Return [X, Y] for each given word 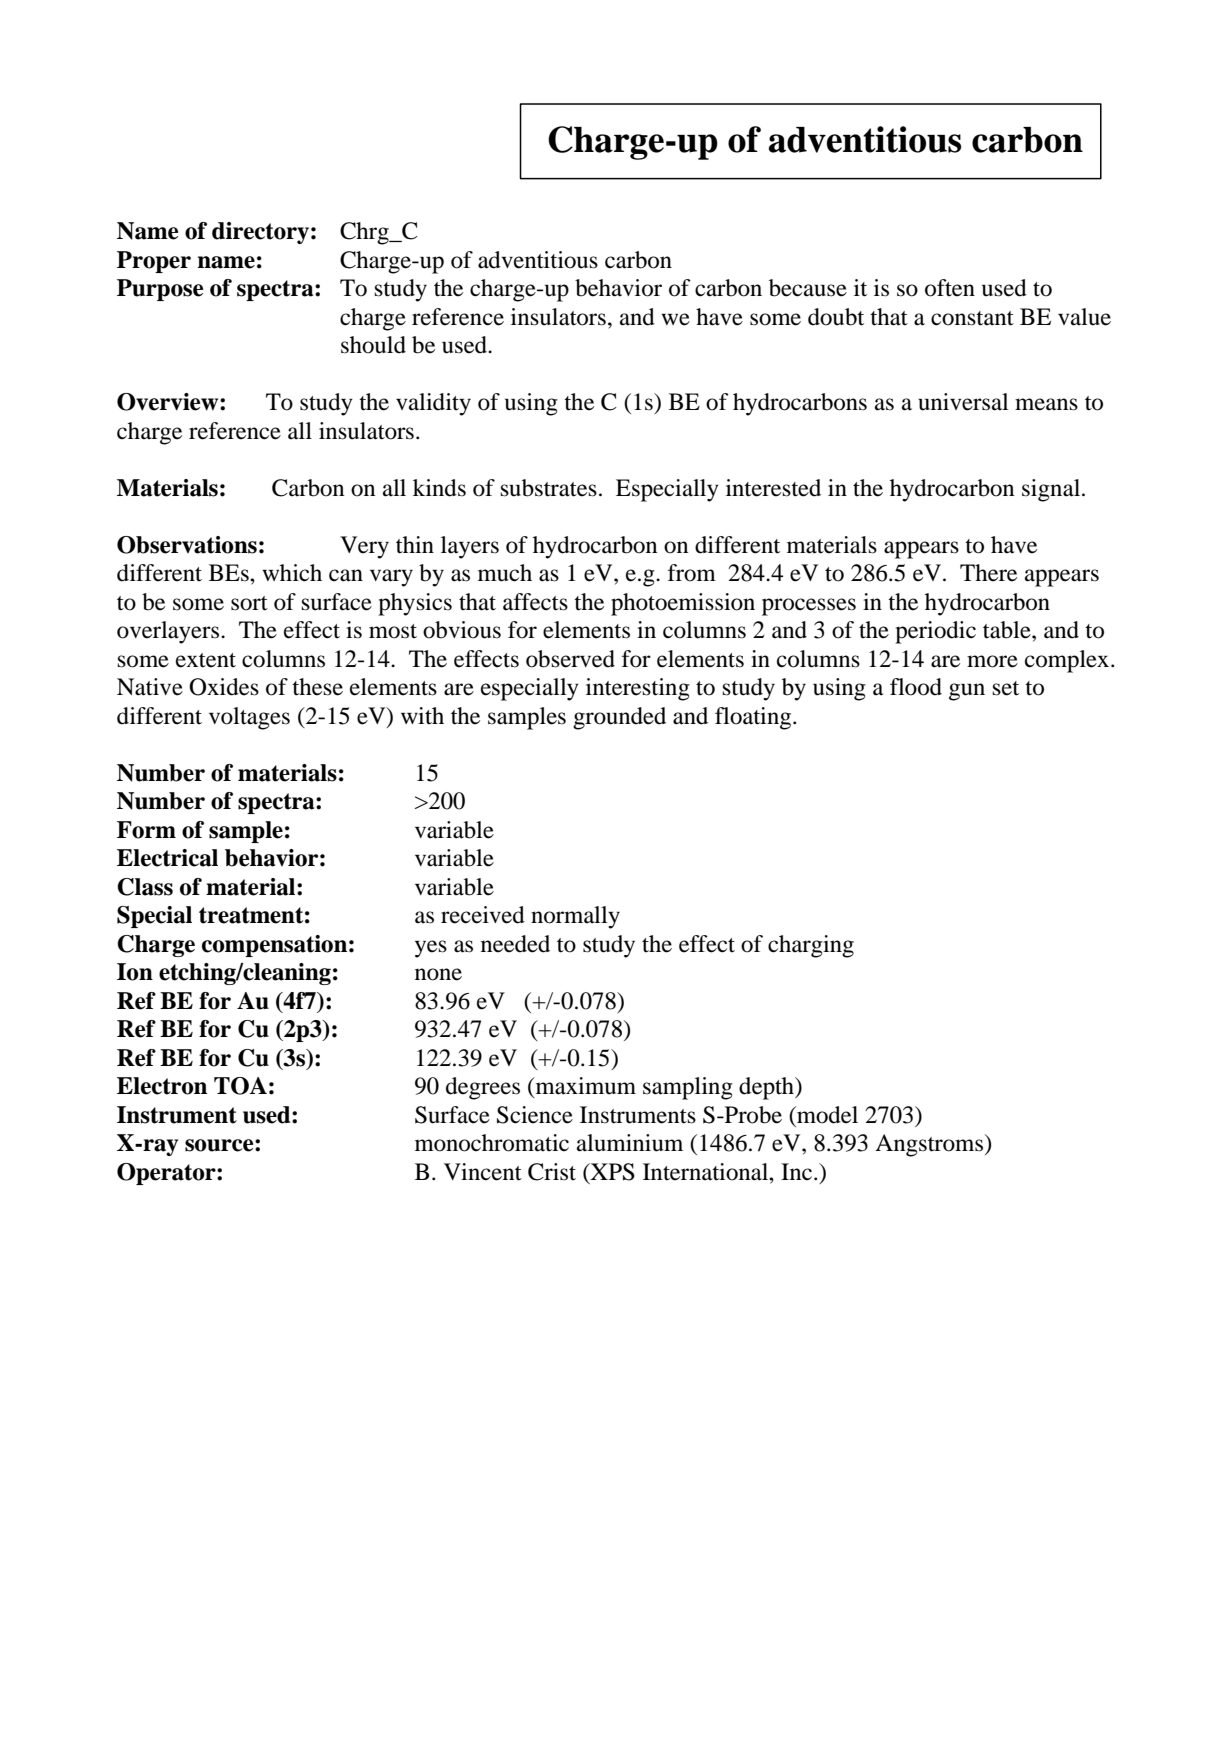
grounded [619, 718]
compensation [274, 946]
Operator [167, 1174]
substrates [549, 488]
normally [575, 917]
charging [811, 946]
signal [1052, 490]
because [808, 288]
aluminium [630, 1143]
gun [967, 692]
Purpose [160, 290]
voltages [249, 718]
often [950, 288]
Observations [187, 545]
